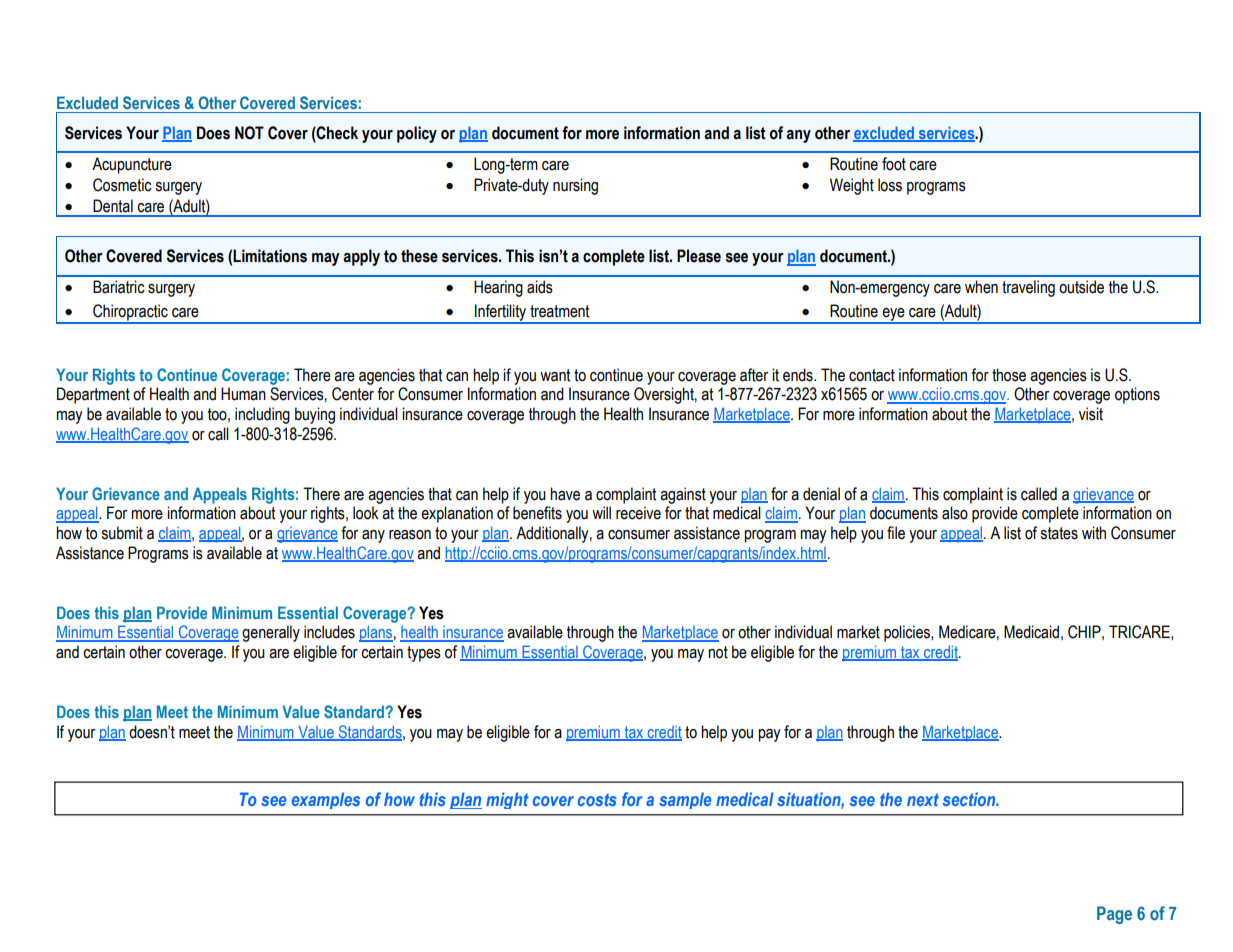 The height and width of the screenshot is (952, 1233). What do you see at coordinates (601, 512) in the screenshot?
I see `will` at bounding box center [601, 512].
